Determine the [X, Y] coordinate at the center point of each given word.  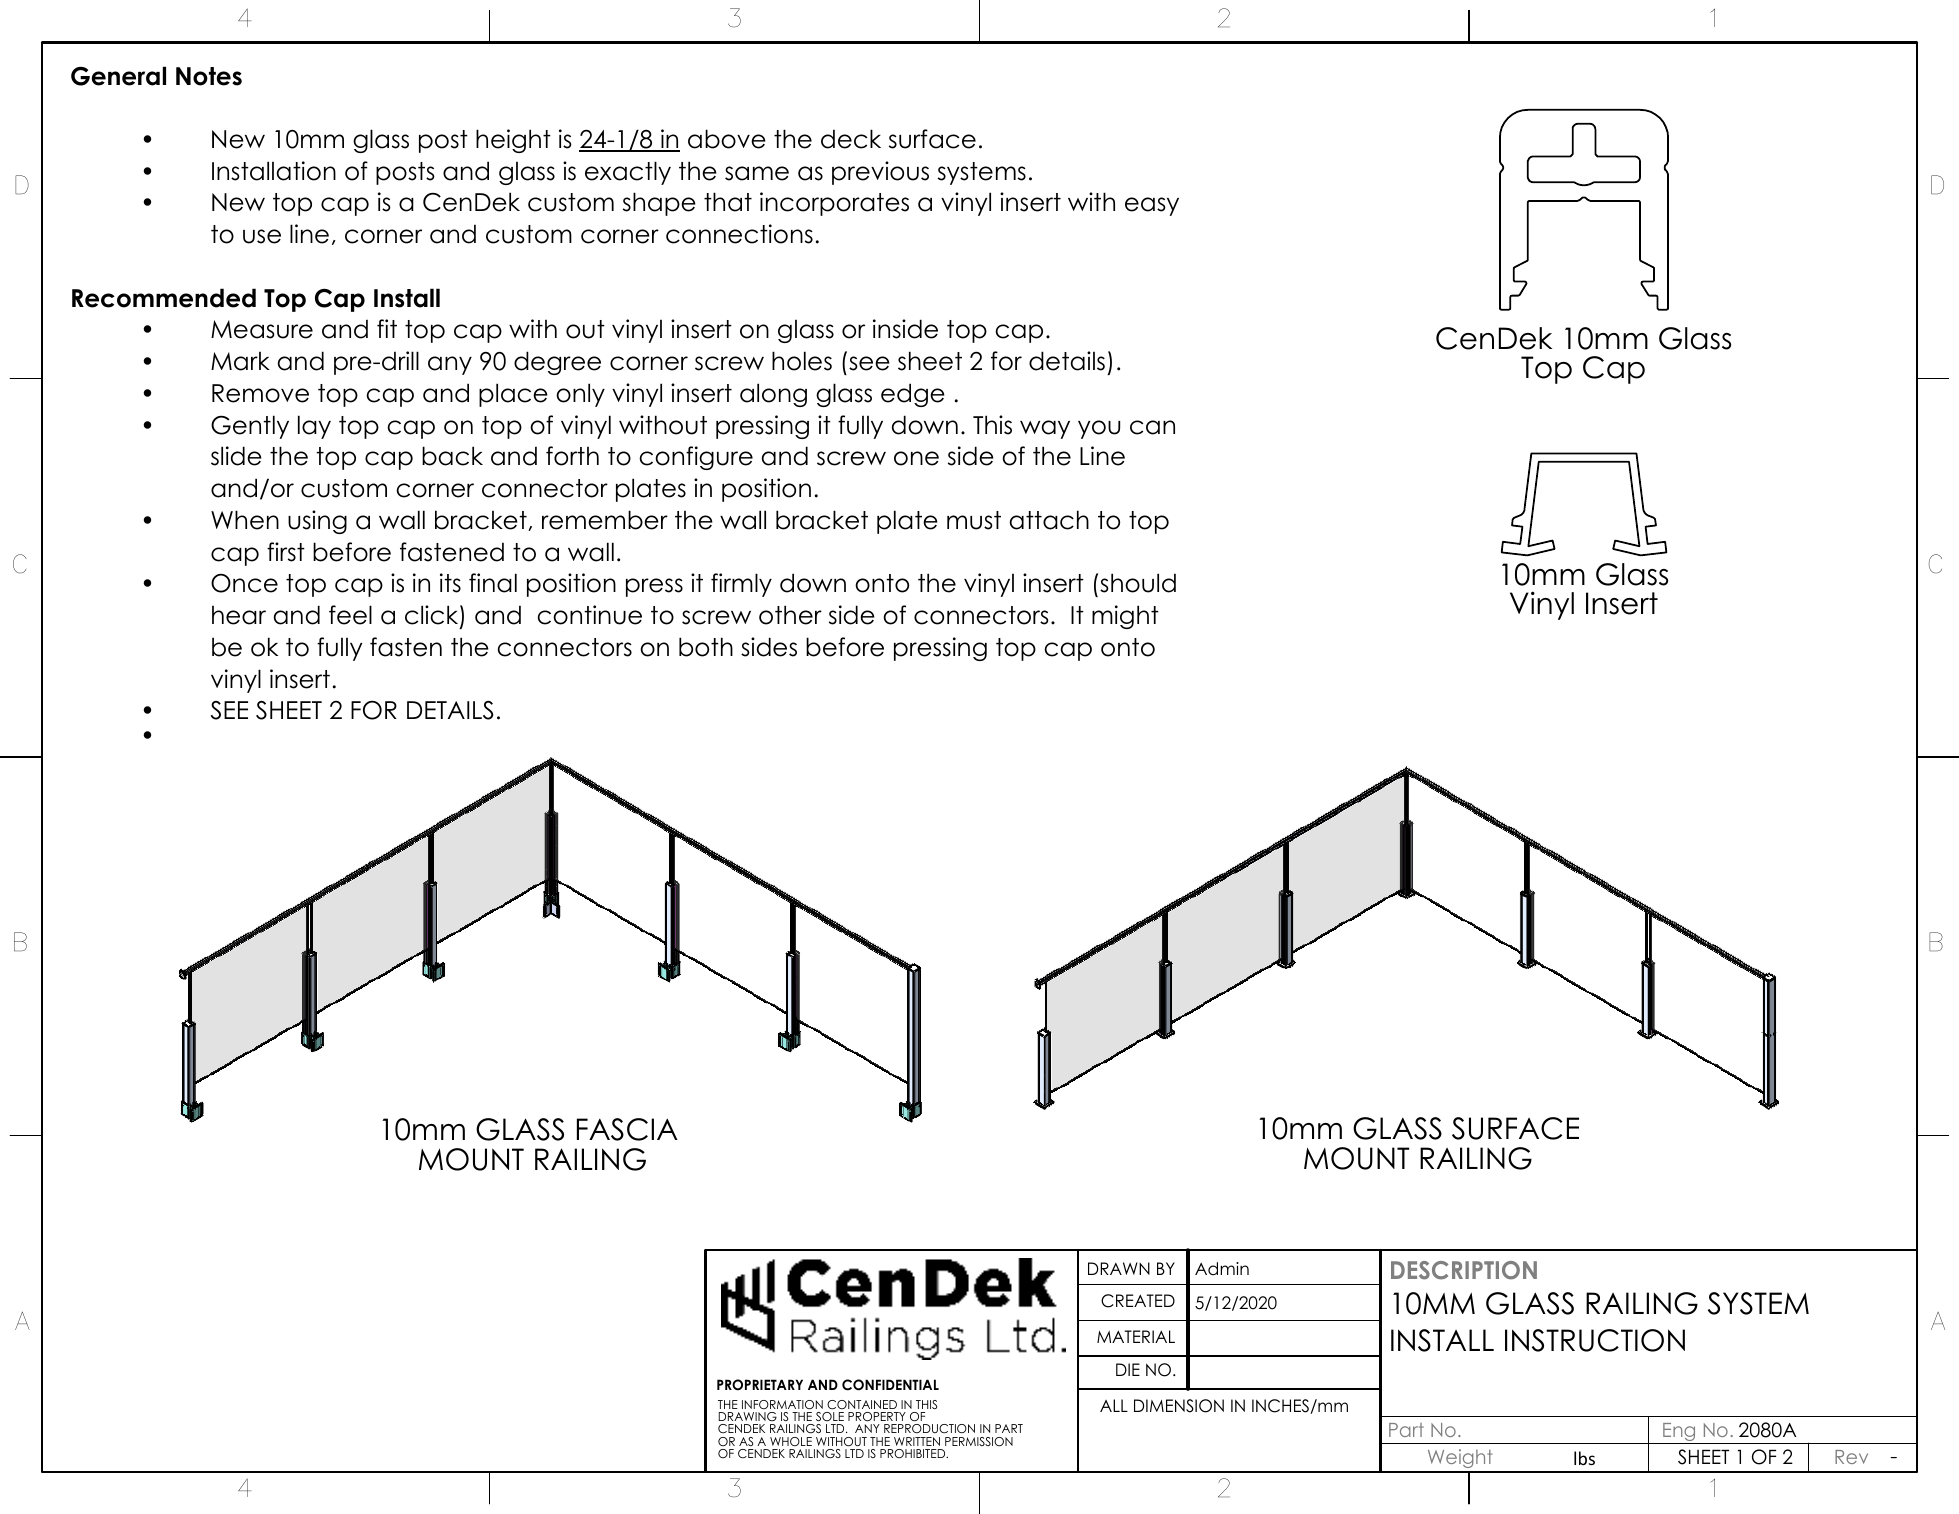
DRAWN [1119, 1268]
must [974, 520]
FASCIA [627, 1129]
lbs [1584, 1458]
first [286, 552]
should [1138, 583]
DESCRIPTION [1464, 1270]
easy [1152, 206]
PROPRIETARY [760, 1385]
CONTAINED [862, 1405]
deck [851, 139]
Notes [209, 76]
